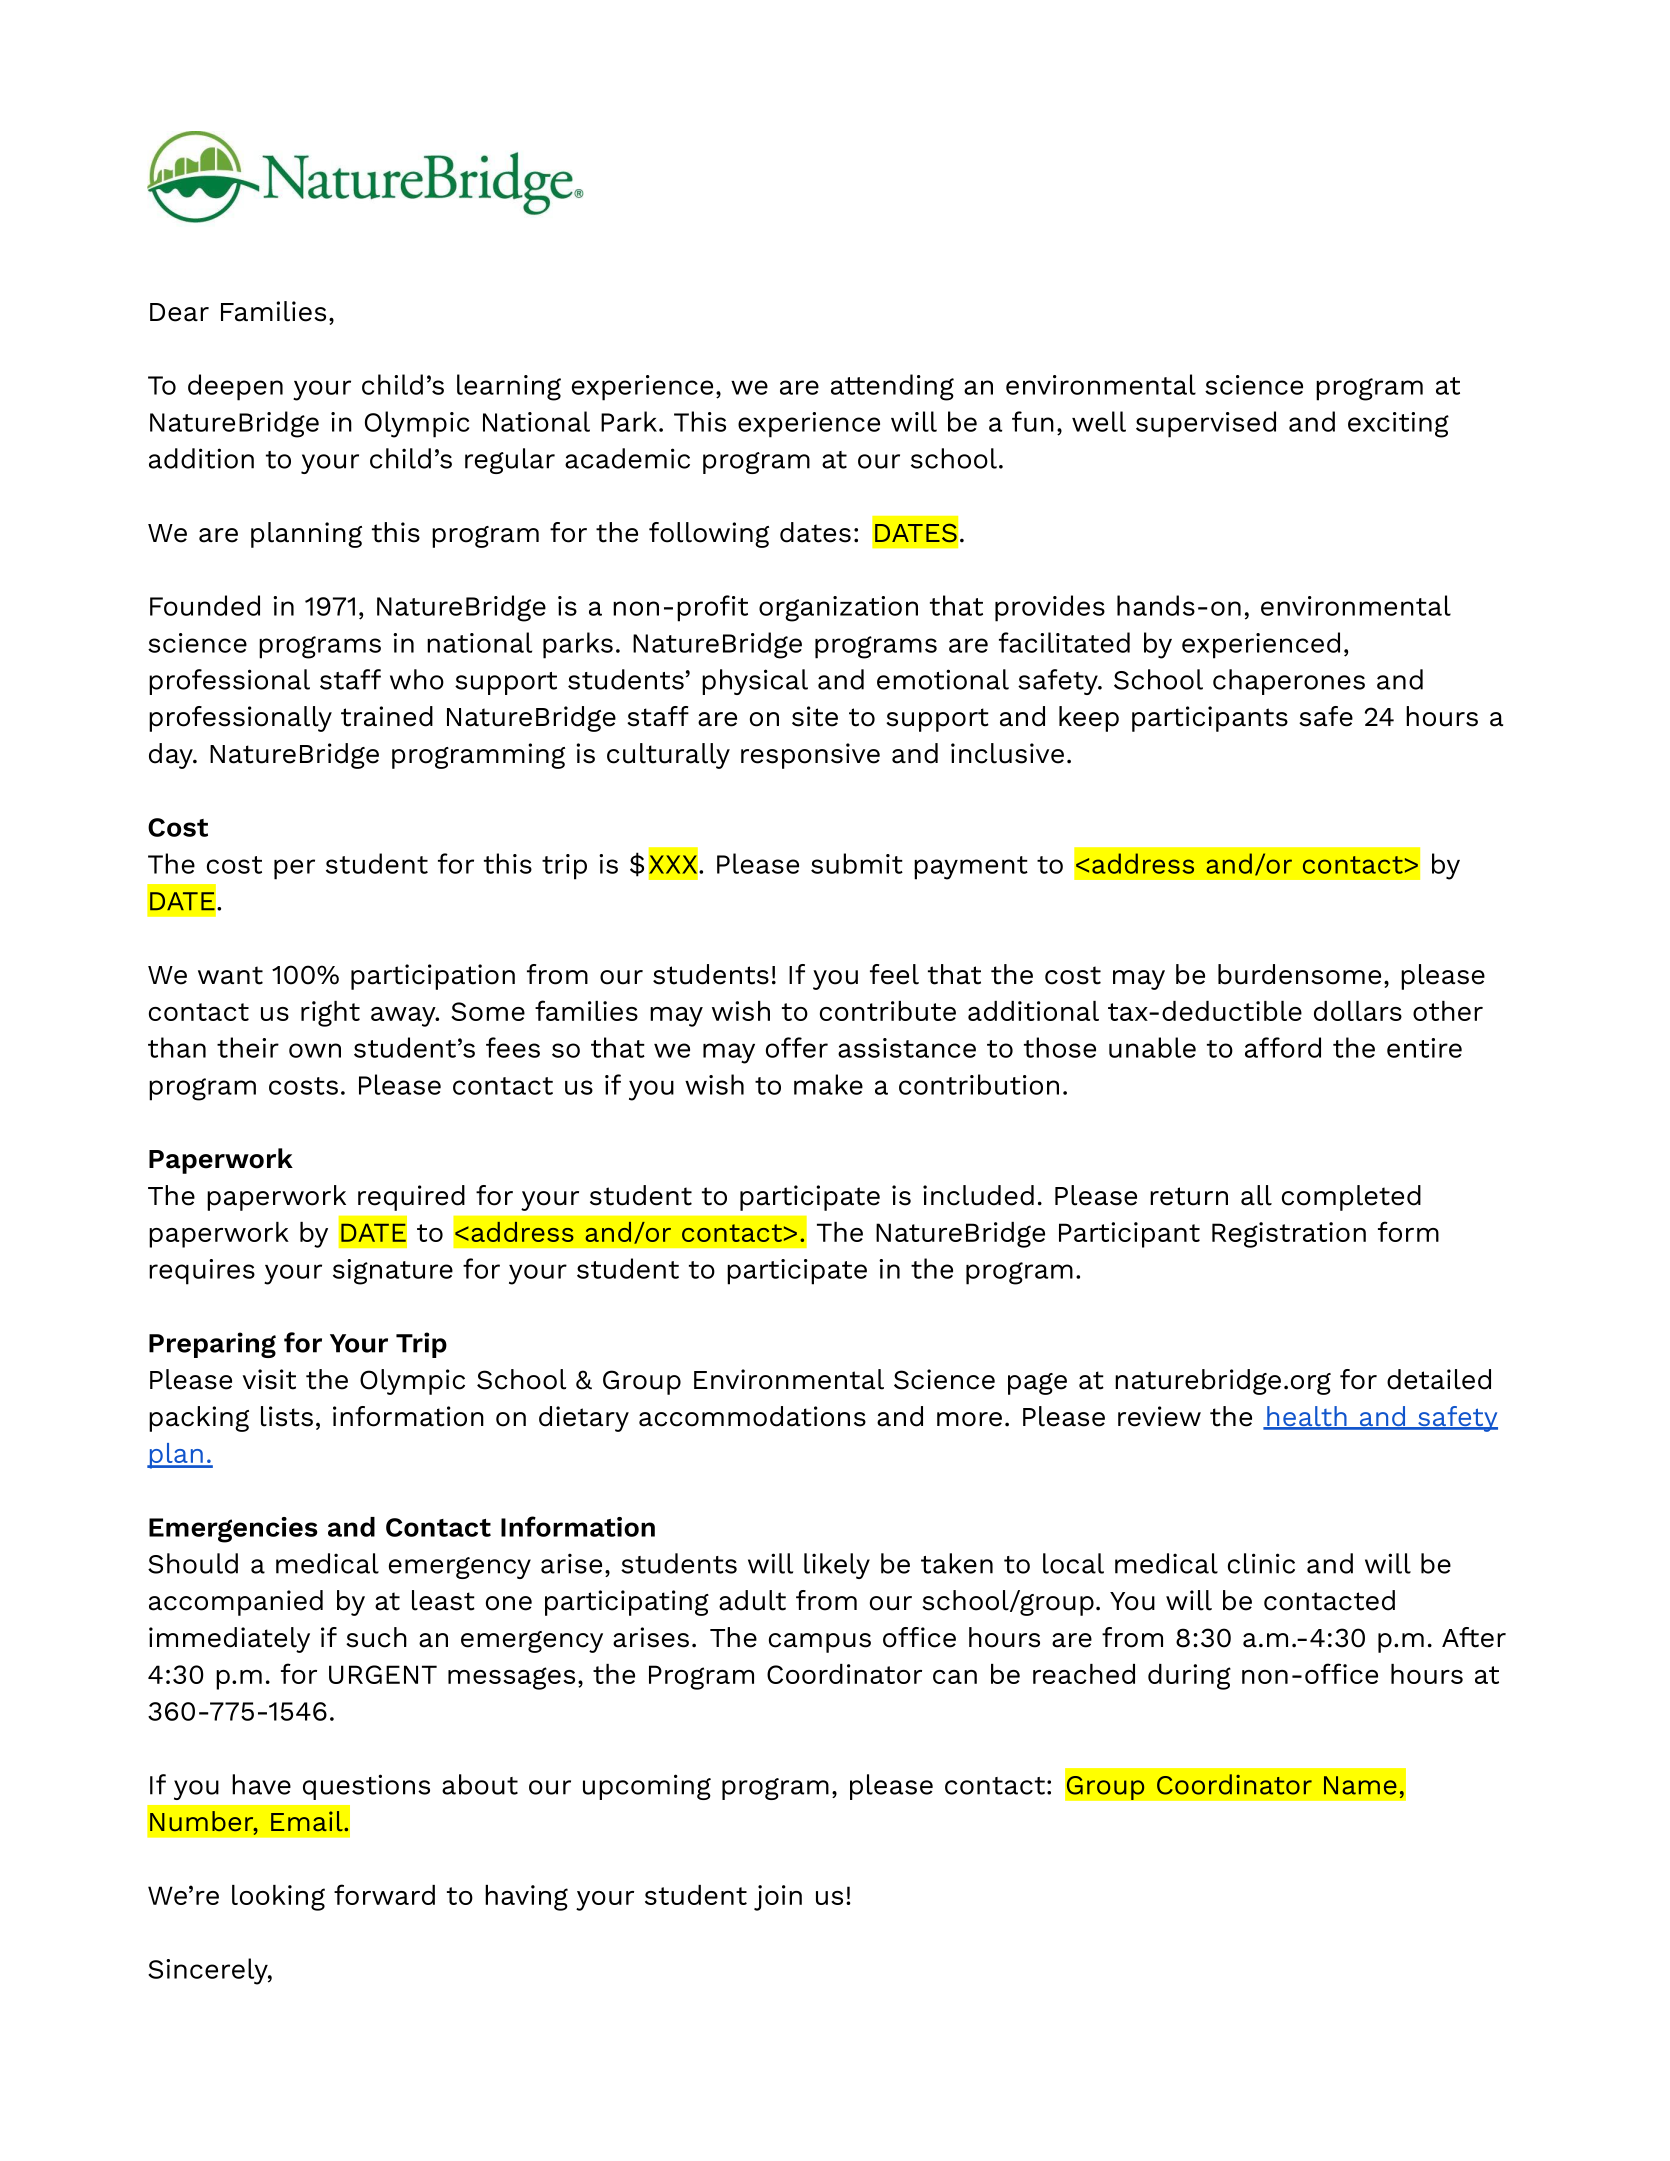 The width and height of the screenshot is (1670, 2161). Describe the element at coordinates (387, 716) in the screenshot. I see `trained` at that location.
